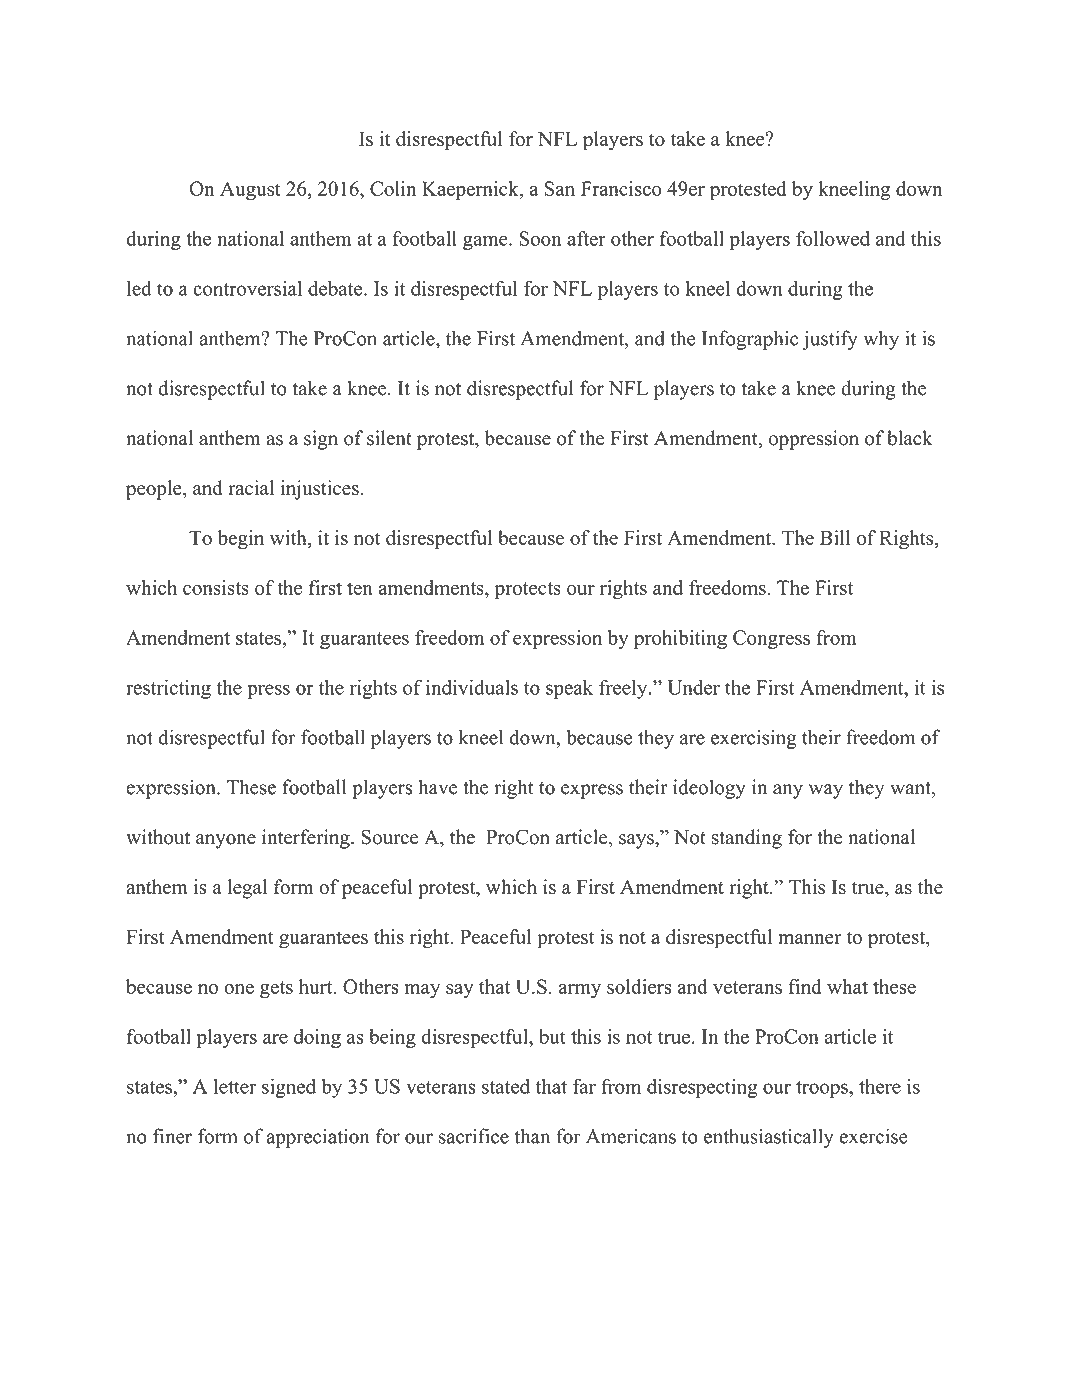  I want to click on followed, so click(833, 238).
